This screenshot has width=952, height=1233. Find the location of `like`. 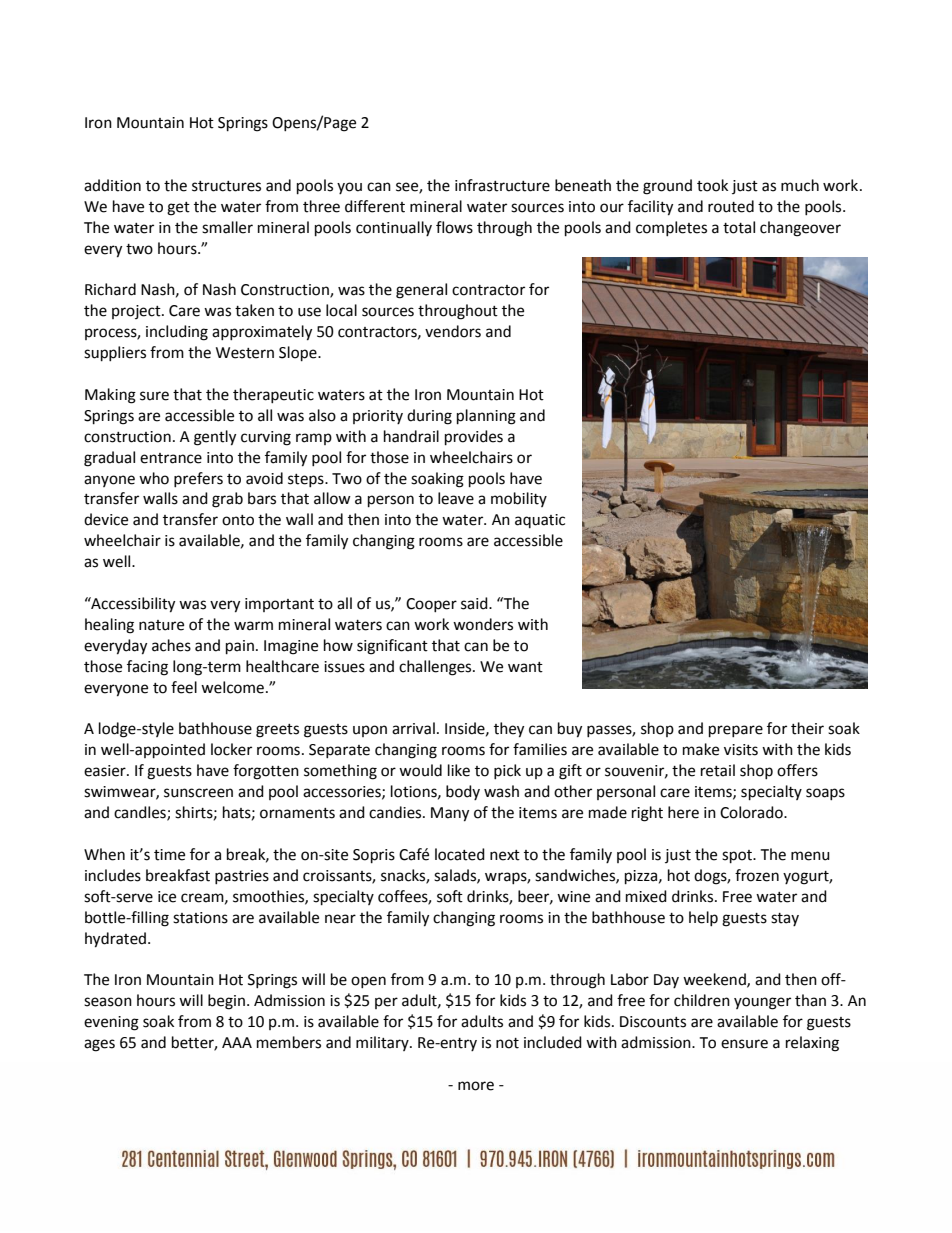

like is located at coordinates (459, 770).
